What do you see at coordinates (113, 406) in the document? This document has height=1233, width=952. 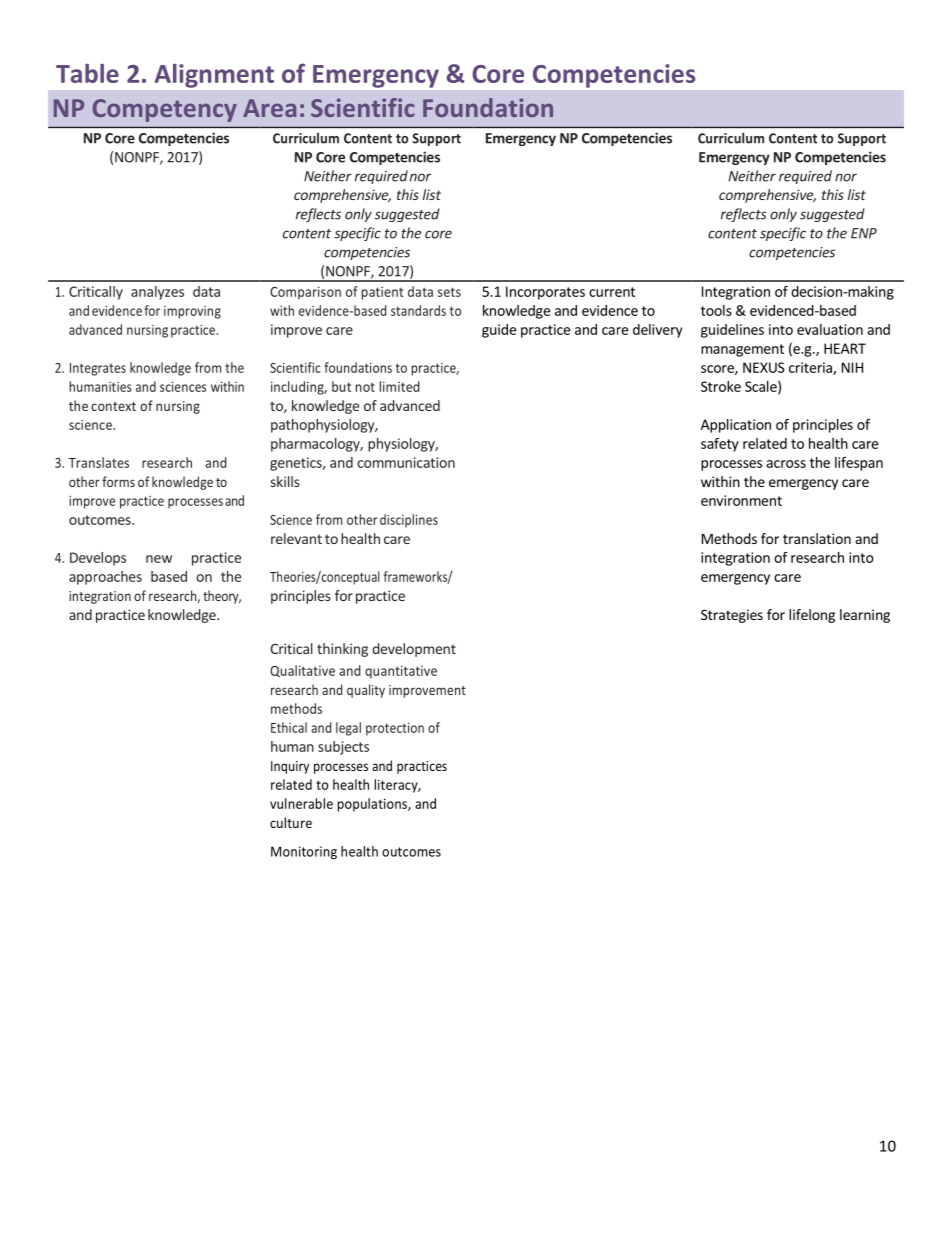 I see `context` at bounding box center [113, 406].
